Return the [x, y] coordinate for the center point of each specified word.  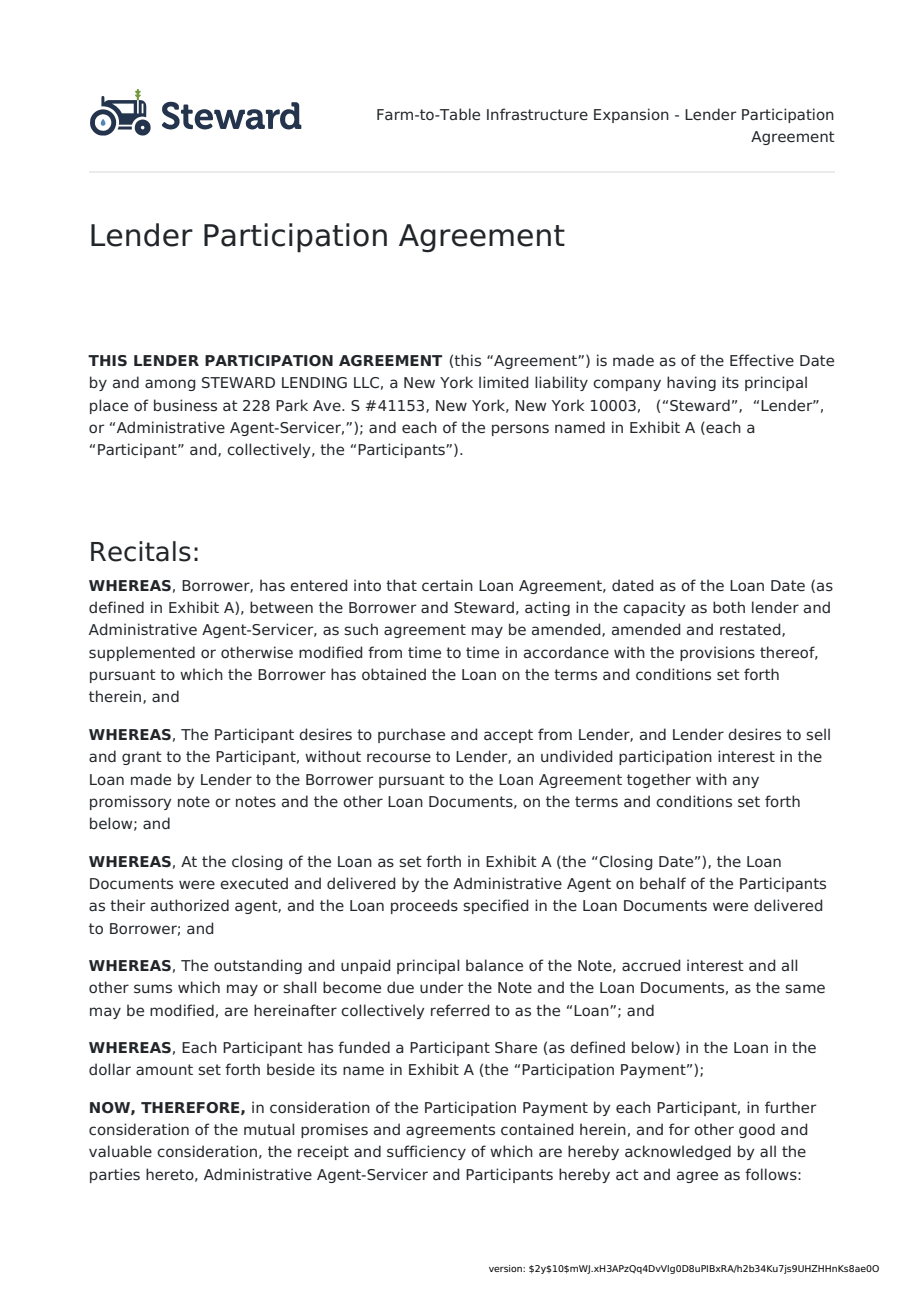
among [170, 385]
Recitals [141, 551]
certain [447, 585]
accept [508, 736]
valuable [120, 1151]
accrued [651, 965]
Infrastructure [537, 114]
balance [494, 965]
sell [818, 734]
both [729, 607]
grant [142, 758]
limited [504, 382]
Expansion [631, 115]
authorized [190, 905]
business [185, 405]
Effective [762, 360]
